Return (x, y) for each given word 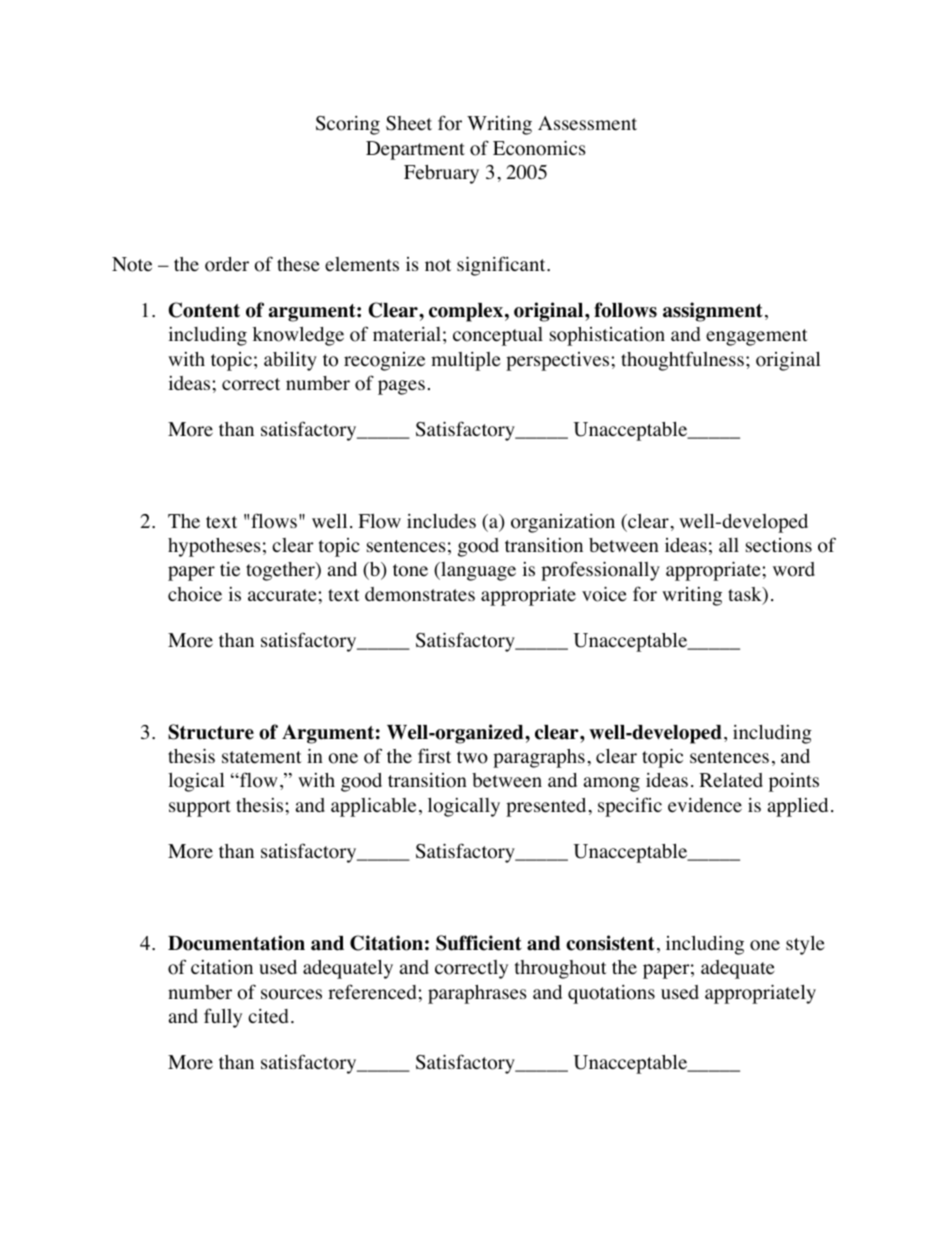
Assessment (587, 123)
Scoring (348, 125)
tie (230, 569)
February (441, 174)
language (477, 571)
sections (779, 545)
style (805, 945)
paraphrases (477, 994)
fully (223, 1018)
